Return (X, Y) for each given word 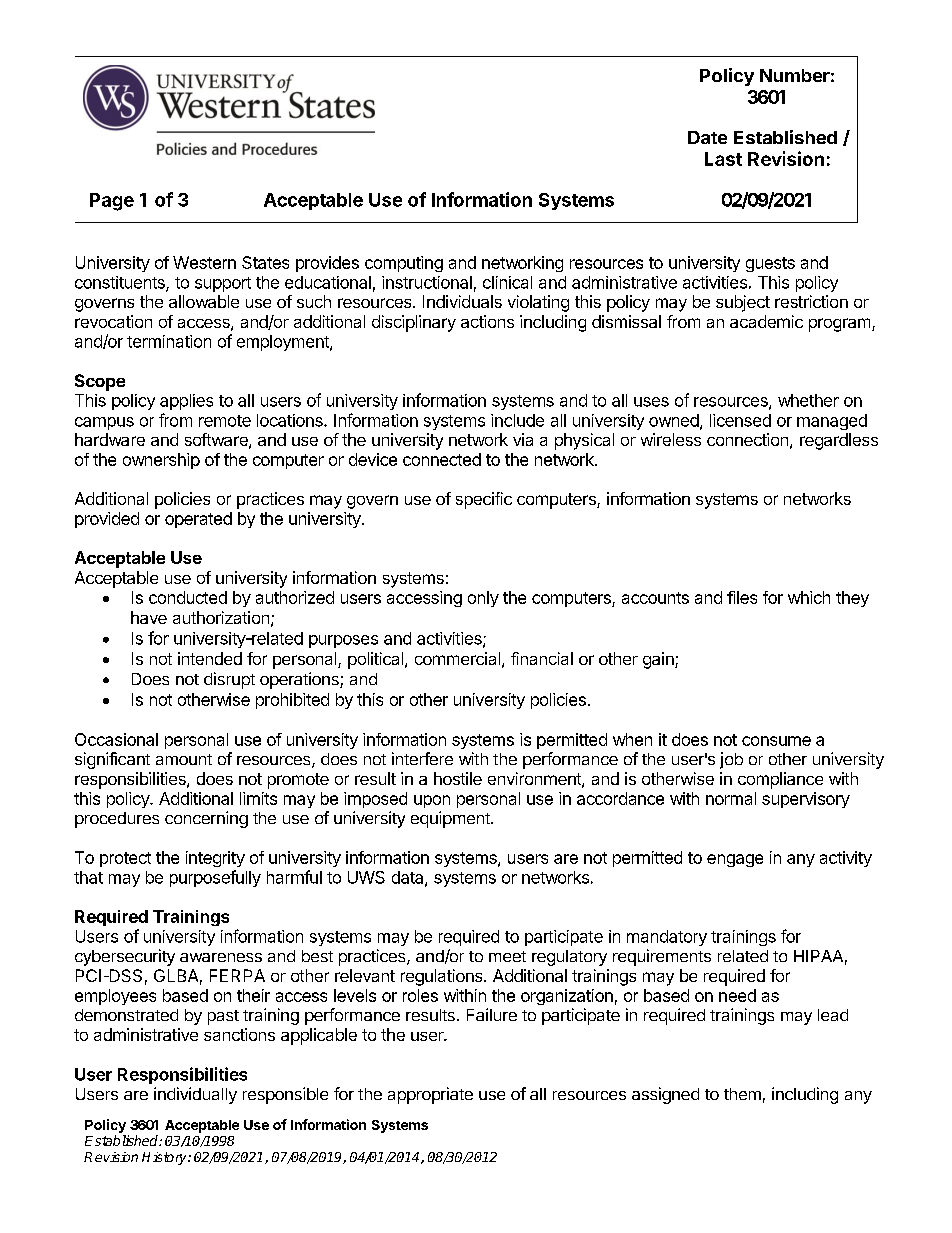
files (742, 597)
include (517, 420)
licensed (740, 420)
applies (186, 402)
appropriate (430, 1095)
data (409, 878)
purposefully (215, 878)
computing (404, 264)
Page (112, 202)
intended (210, 658)
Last (723, 159)
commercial (457, 658)
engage (735, 860)
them (742, 1094)
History (165, 1158)
